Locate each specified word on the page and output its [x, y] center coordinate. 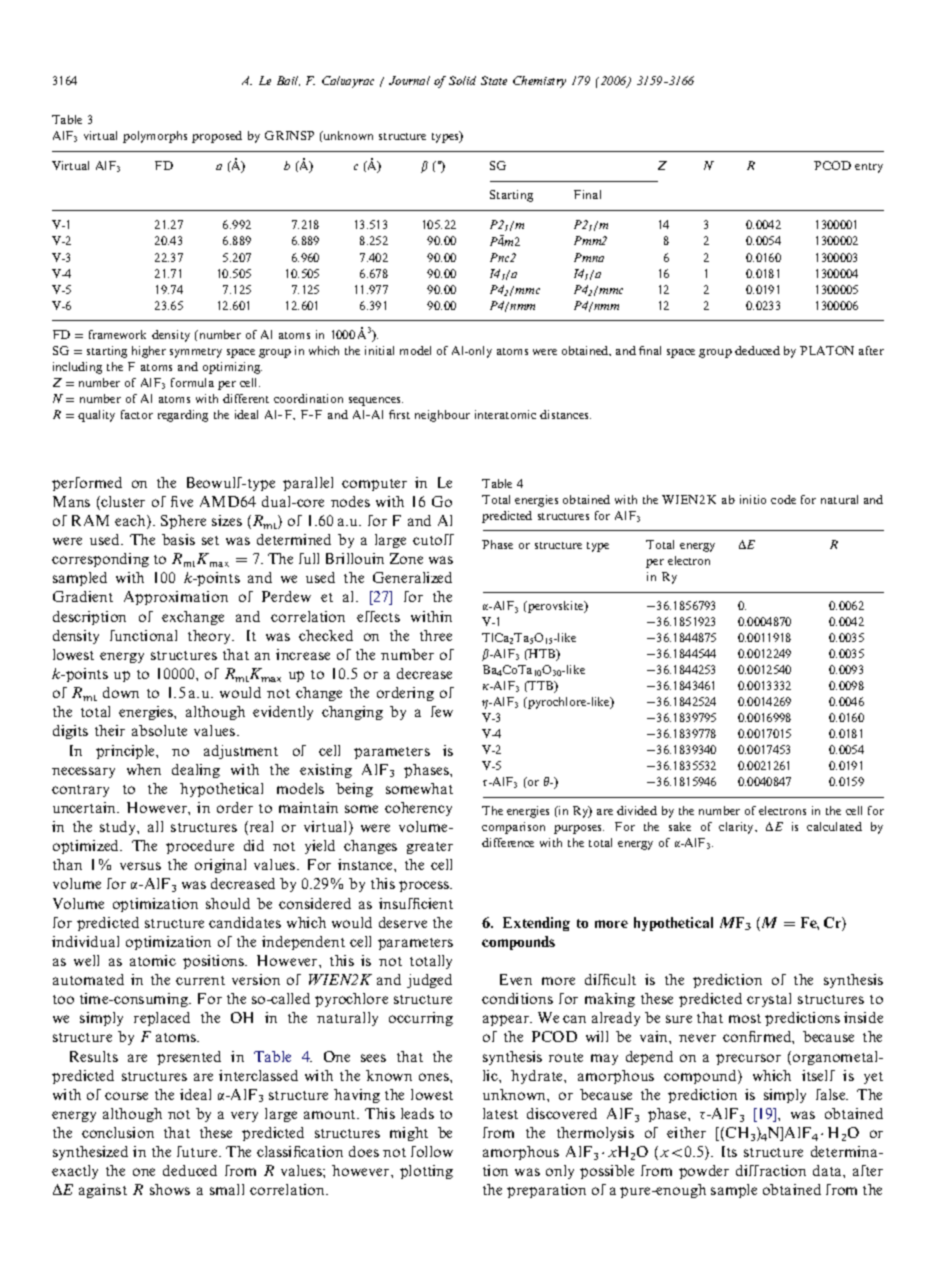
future [198, 1151]
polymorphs [155, 137]
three [436, 635]
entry [869, 168]
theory [211, 637]
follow [432, 1151]
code [783, 499]
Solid [462, 80]
